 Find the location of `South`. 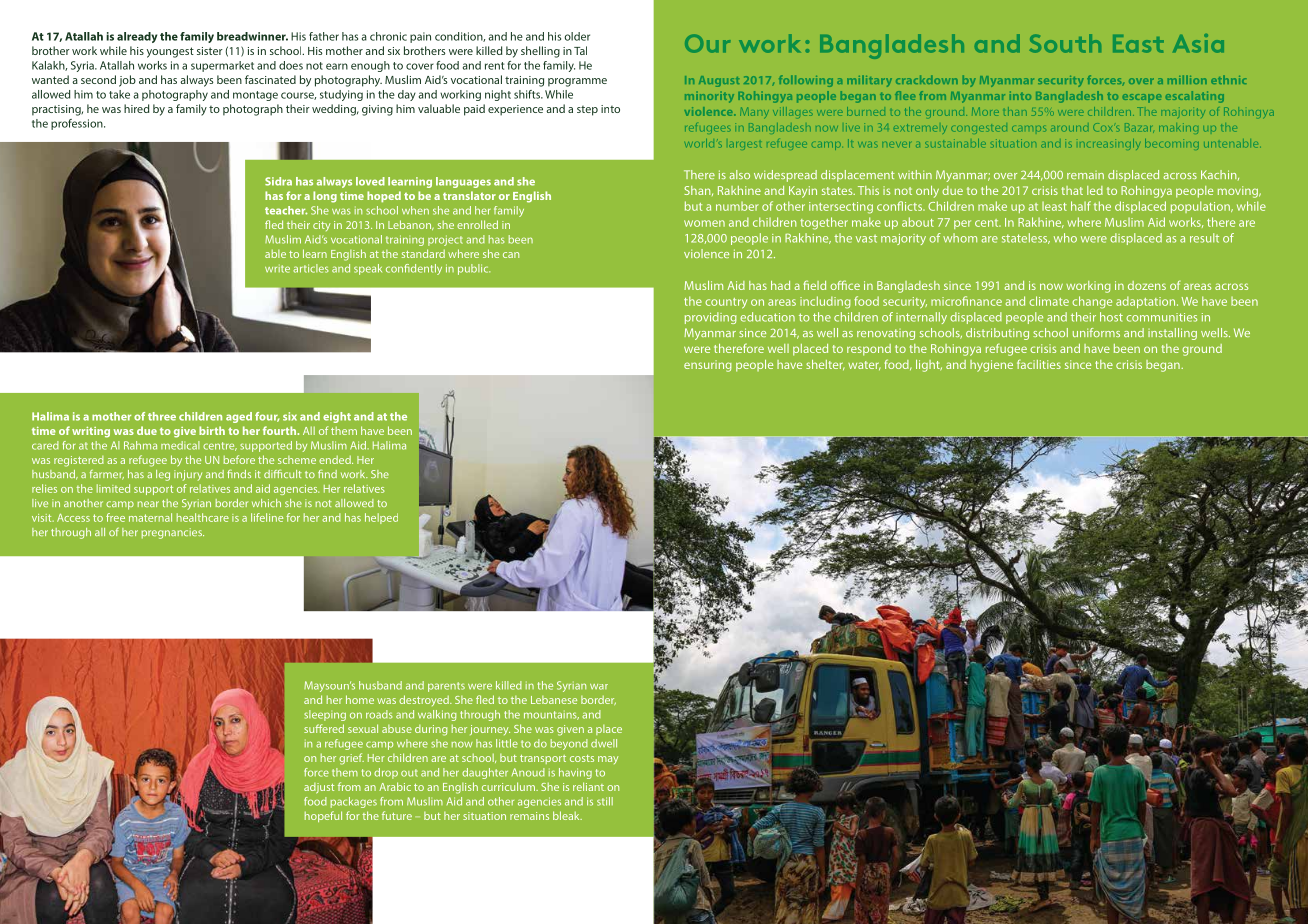

South is located at coordinates (1065, 43).
